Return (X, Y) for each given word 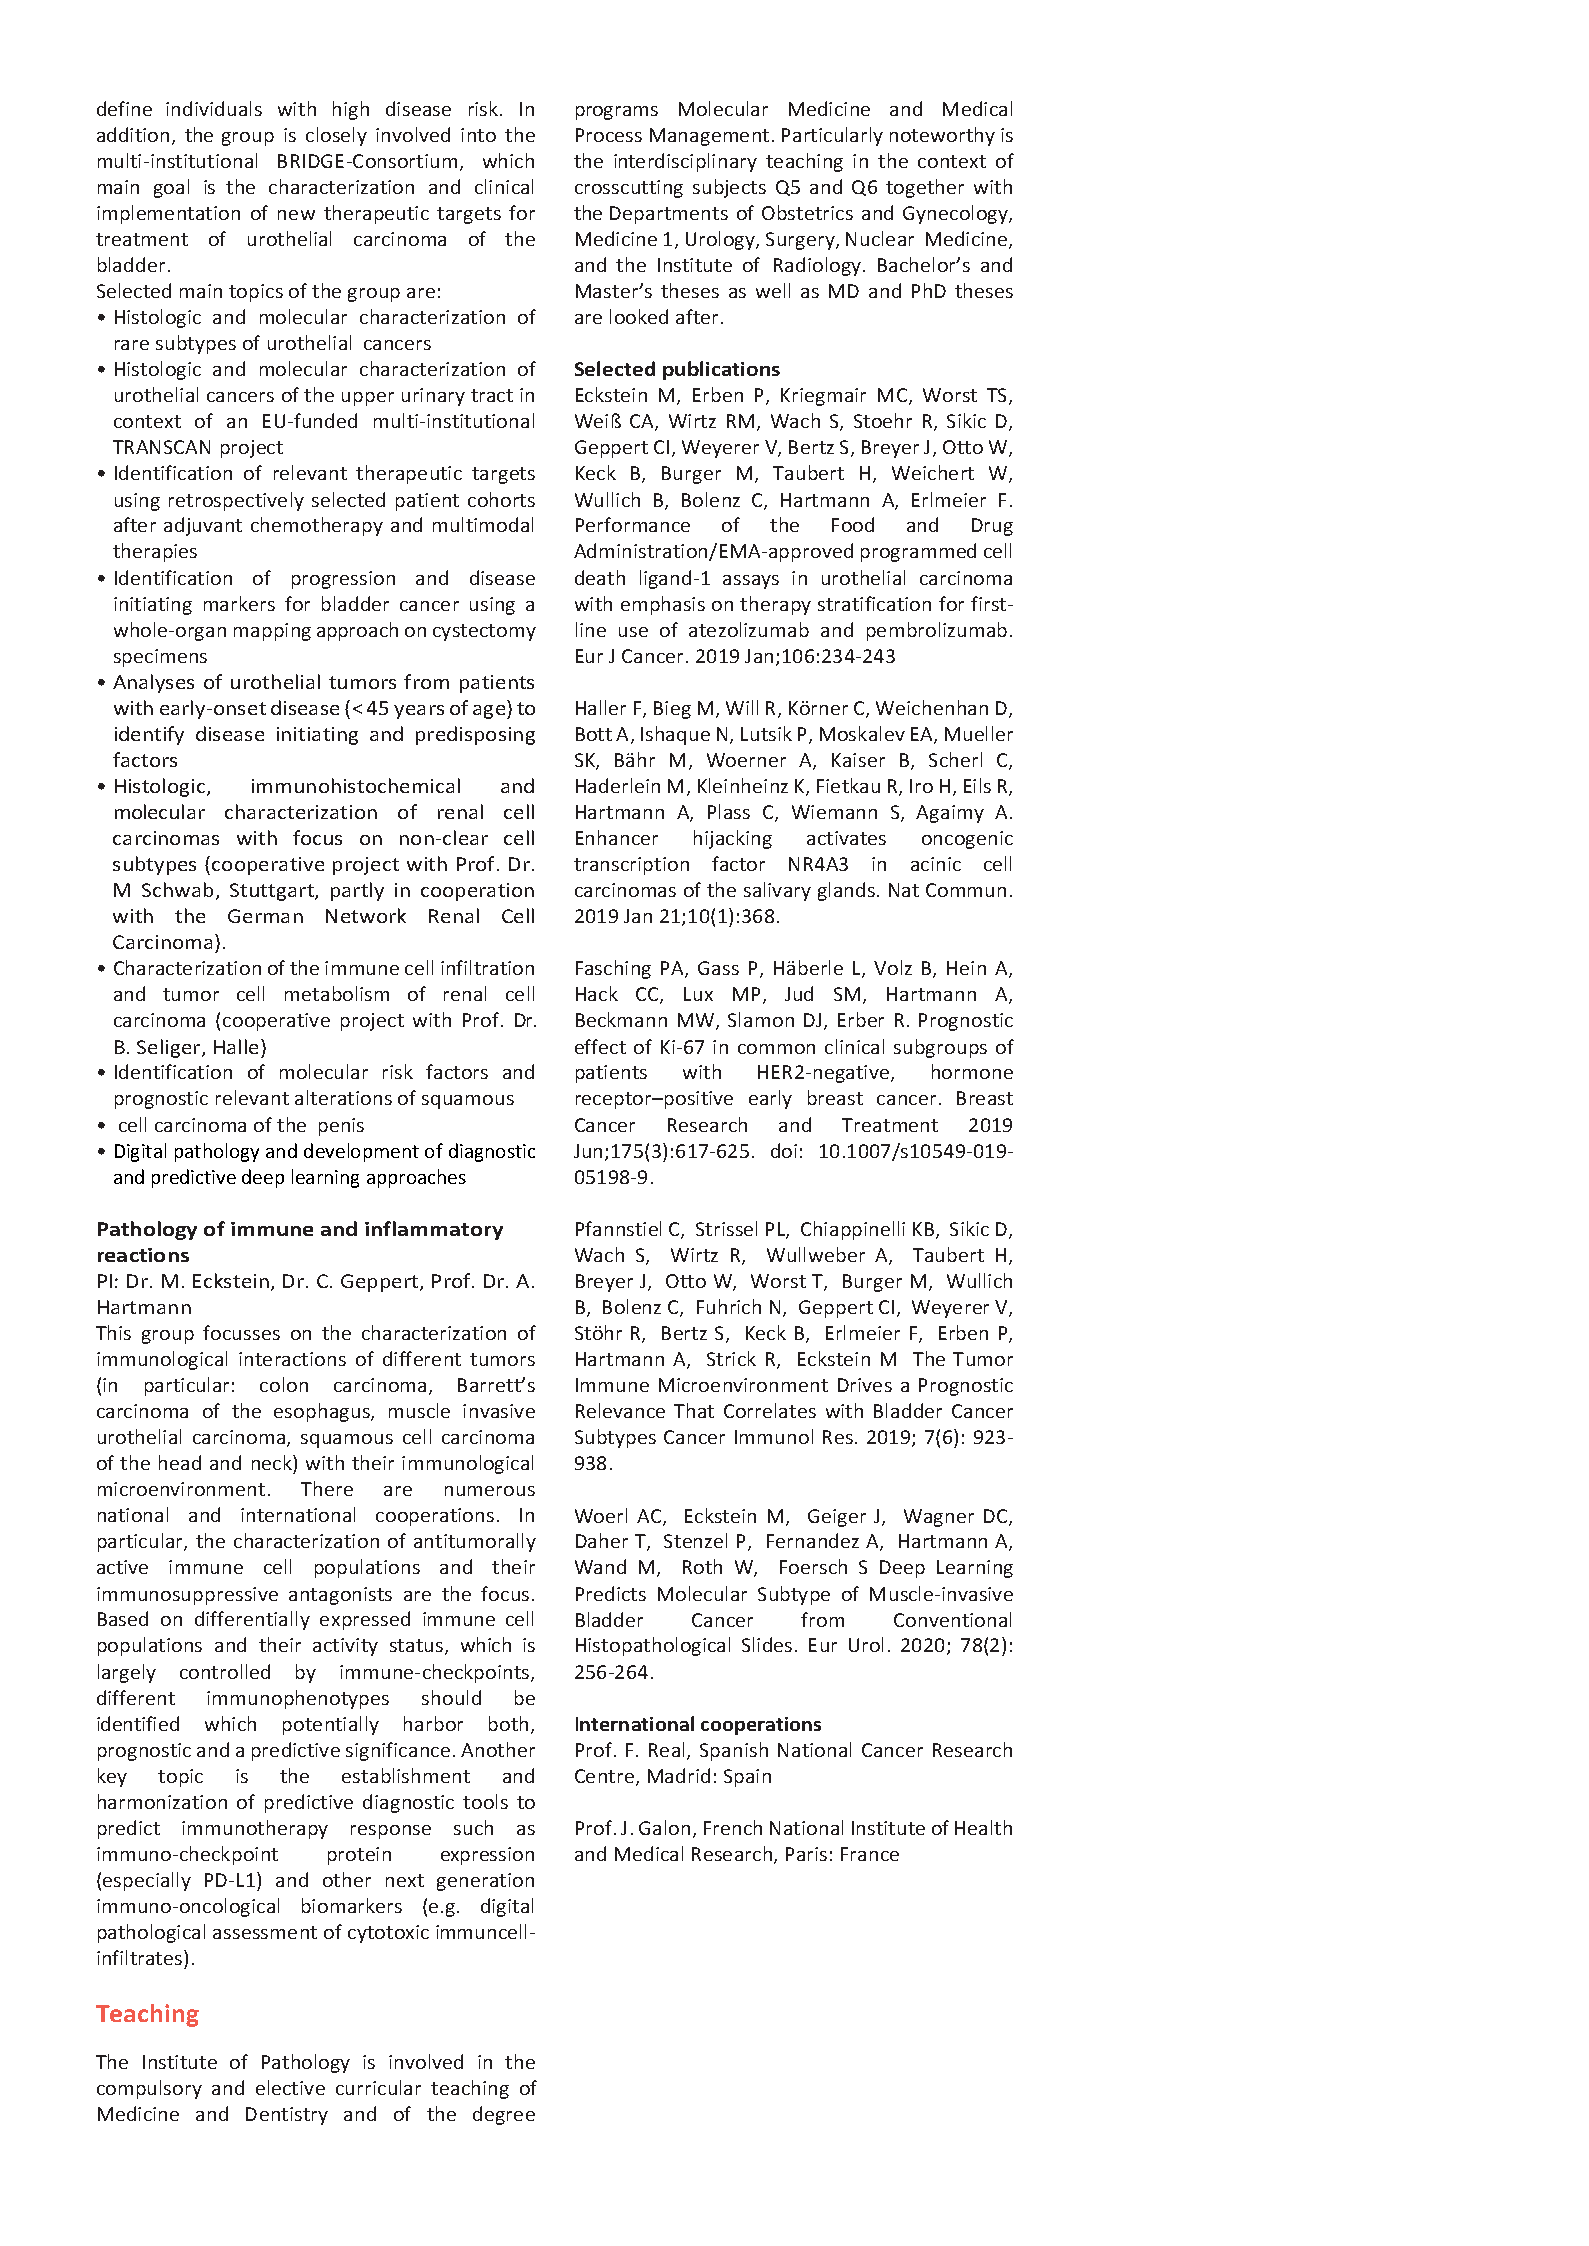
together (925, 188)
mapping (272, 632)
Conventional (952, 1619)
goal (171, 188)
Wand (600, 1566)
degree (504, 2115)
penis (341, 1127)
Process (609, 135)
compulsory (149, 2089)
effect (600, 1046)
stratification (874, 603)
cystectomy (484, 632)
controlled (225, 1671)
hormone (972, 1071)
